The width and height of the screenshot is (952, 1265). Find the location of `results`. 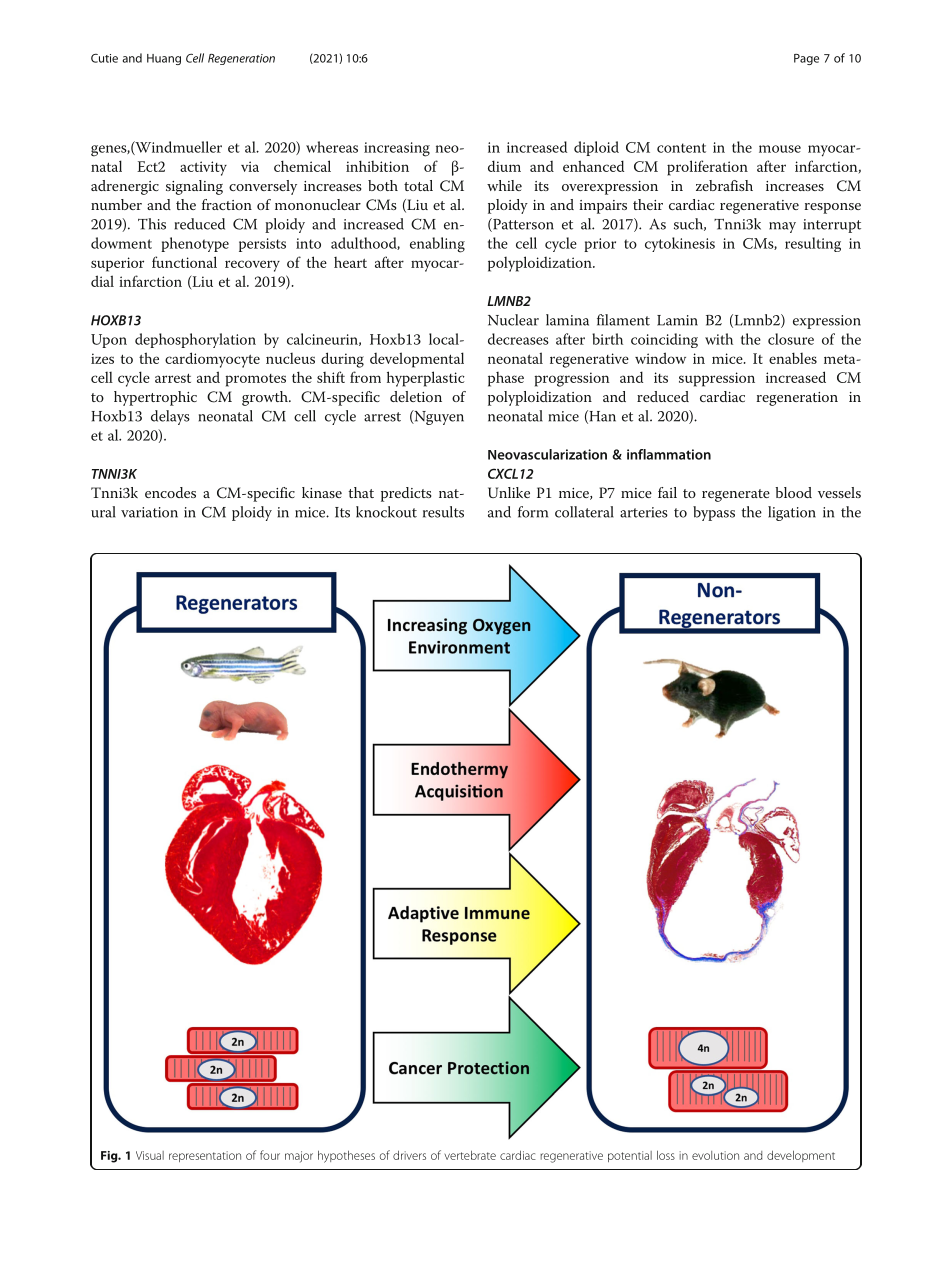

results is located at coordinates (443, 512).
